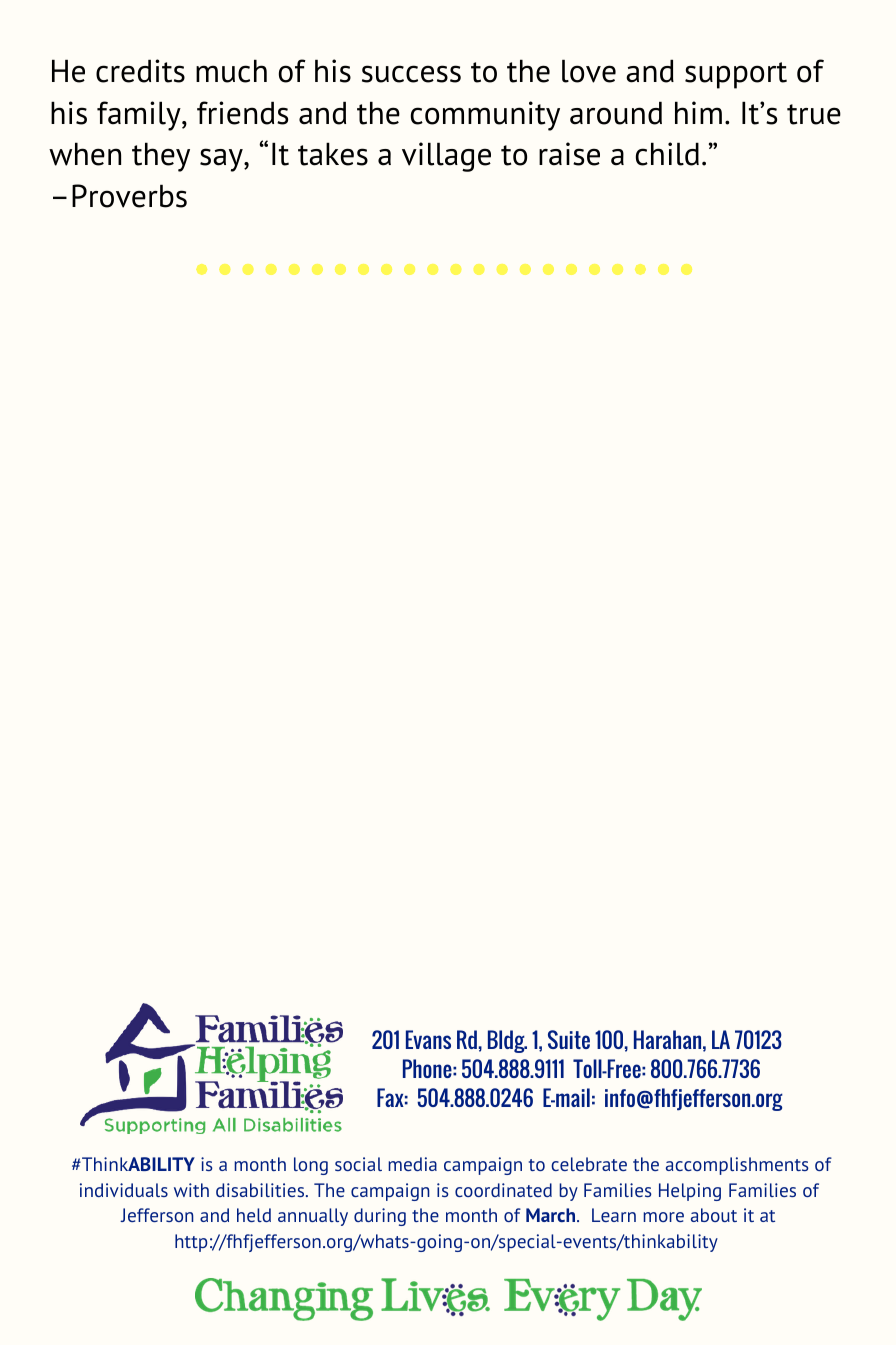 The width and height of the image is (896, 1345). Describe the element at coordinates (690, 1192) in the image. I see `Helping` at that location.
